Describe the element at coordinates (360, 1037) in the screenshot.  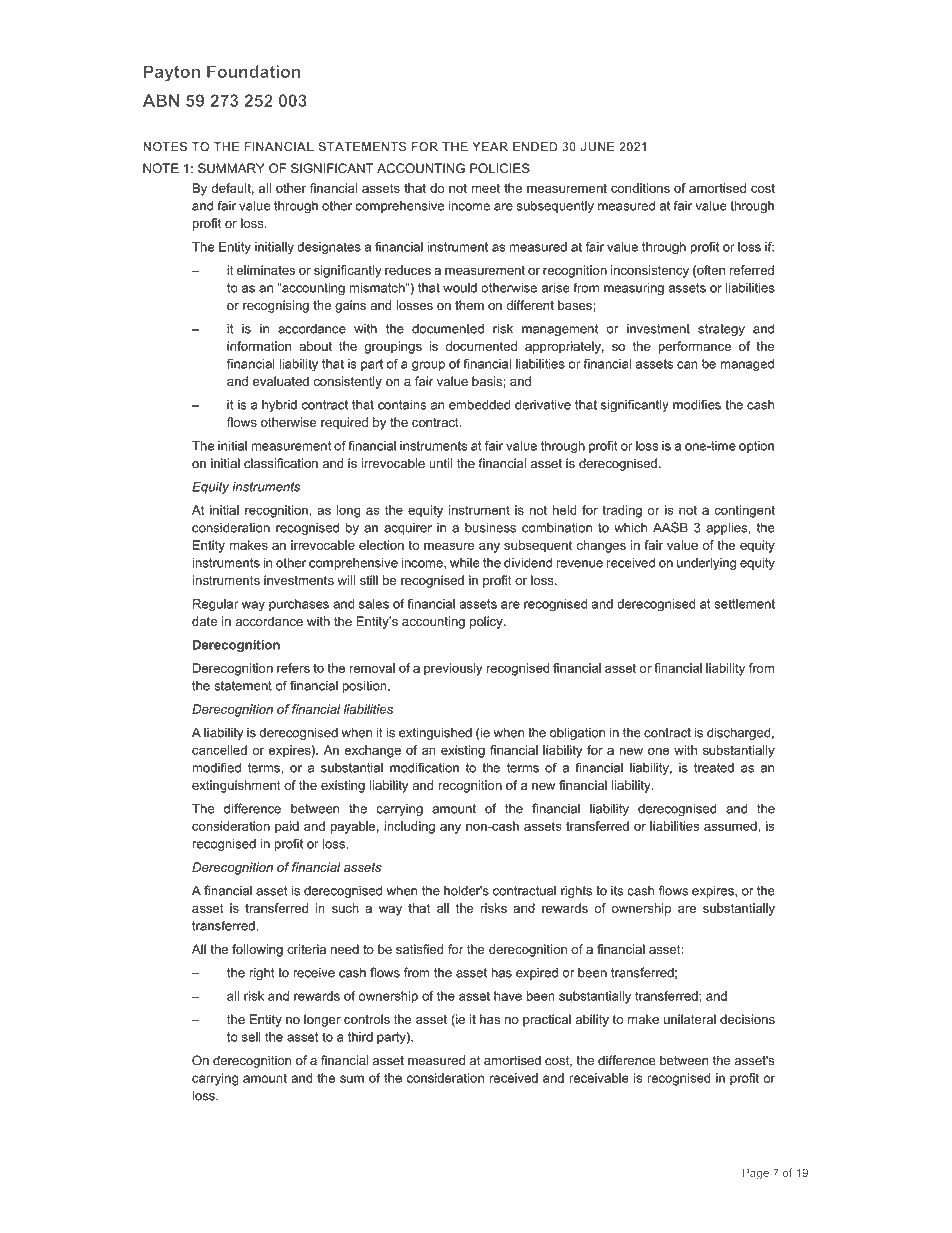
I see `third` at that location.
